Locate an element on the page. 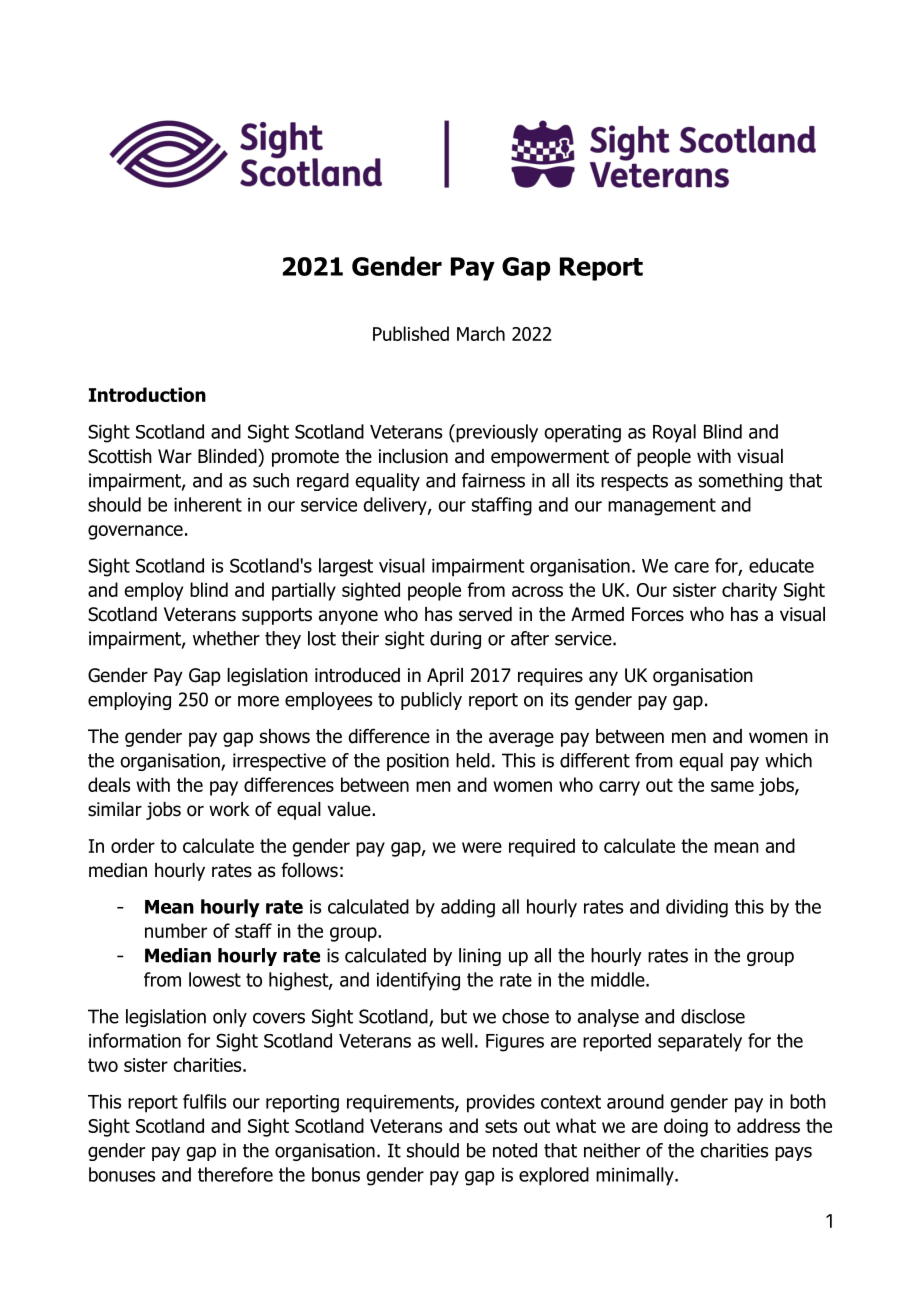 The width and height of the image is (924, 1308). held is located at coordinates (473, 760).
